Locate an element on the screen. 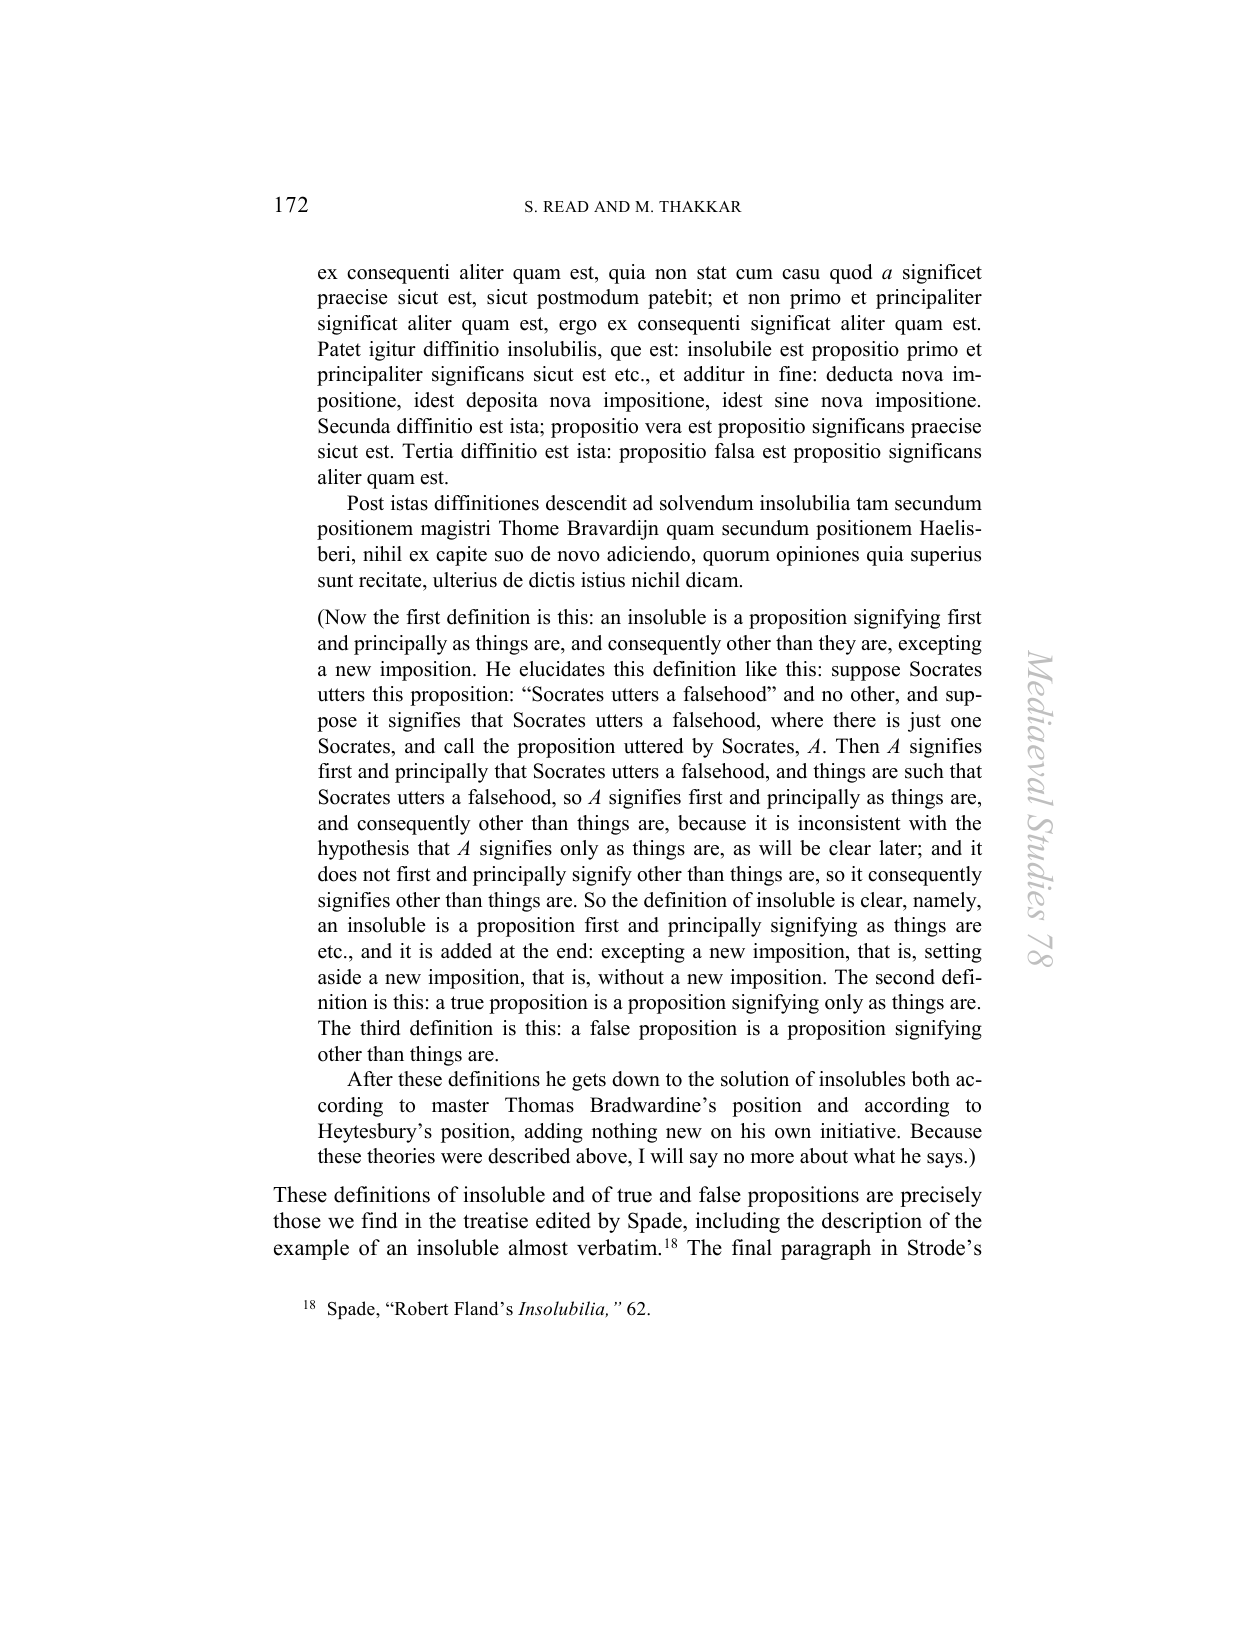 This screenshot has width=1255, height=1625. call is located at coordinates (459, 746).
